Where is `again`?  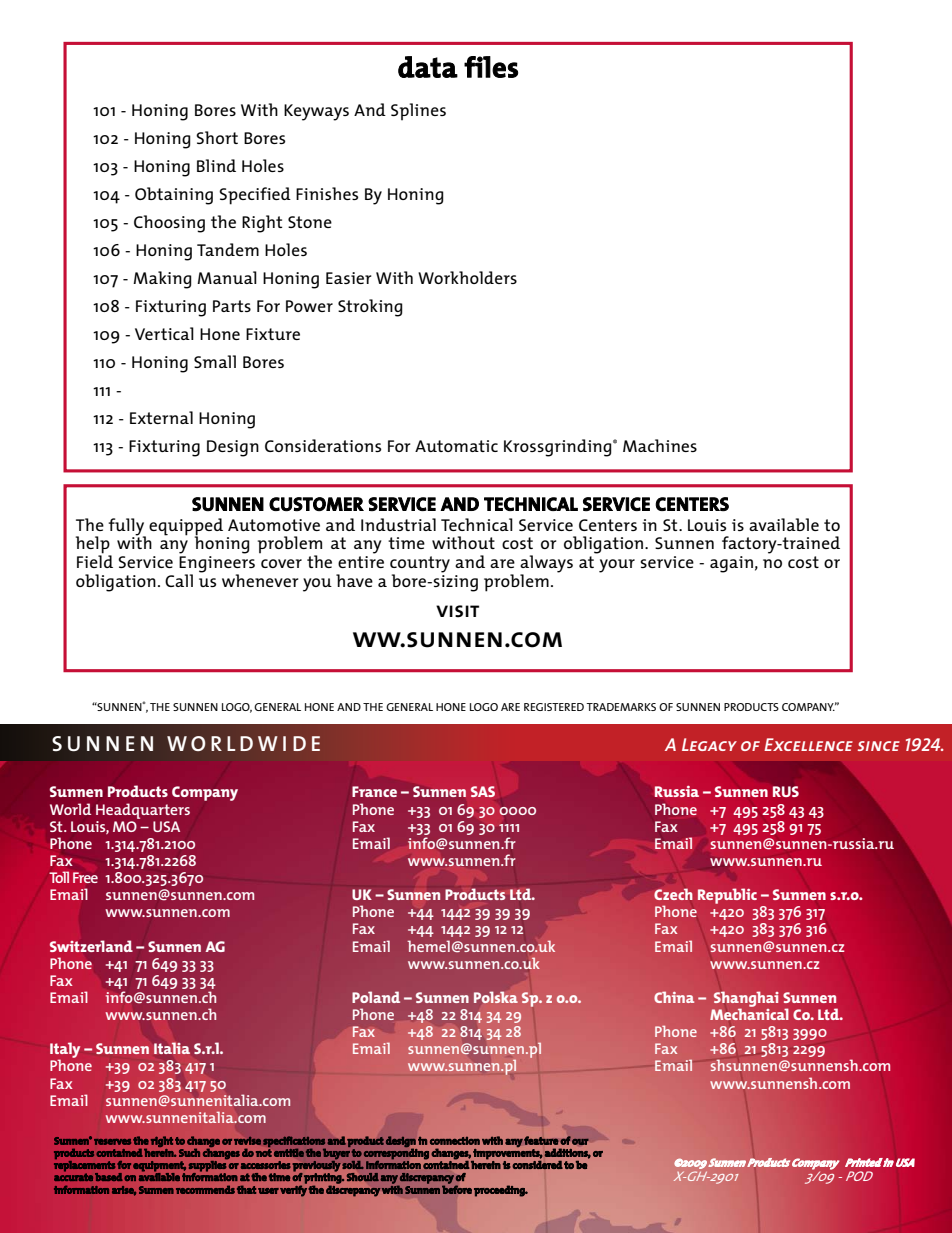
again is located at coordinates (731, 564).
